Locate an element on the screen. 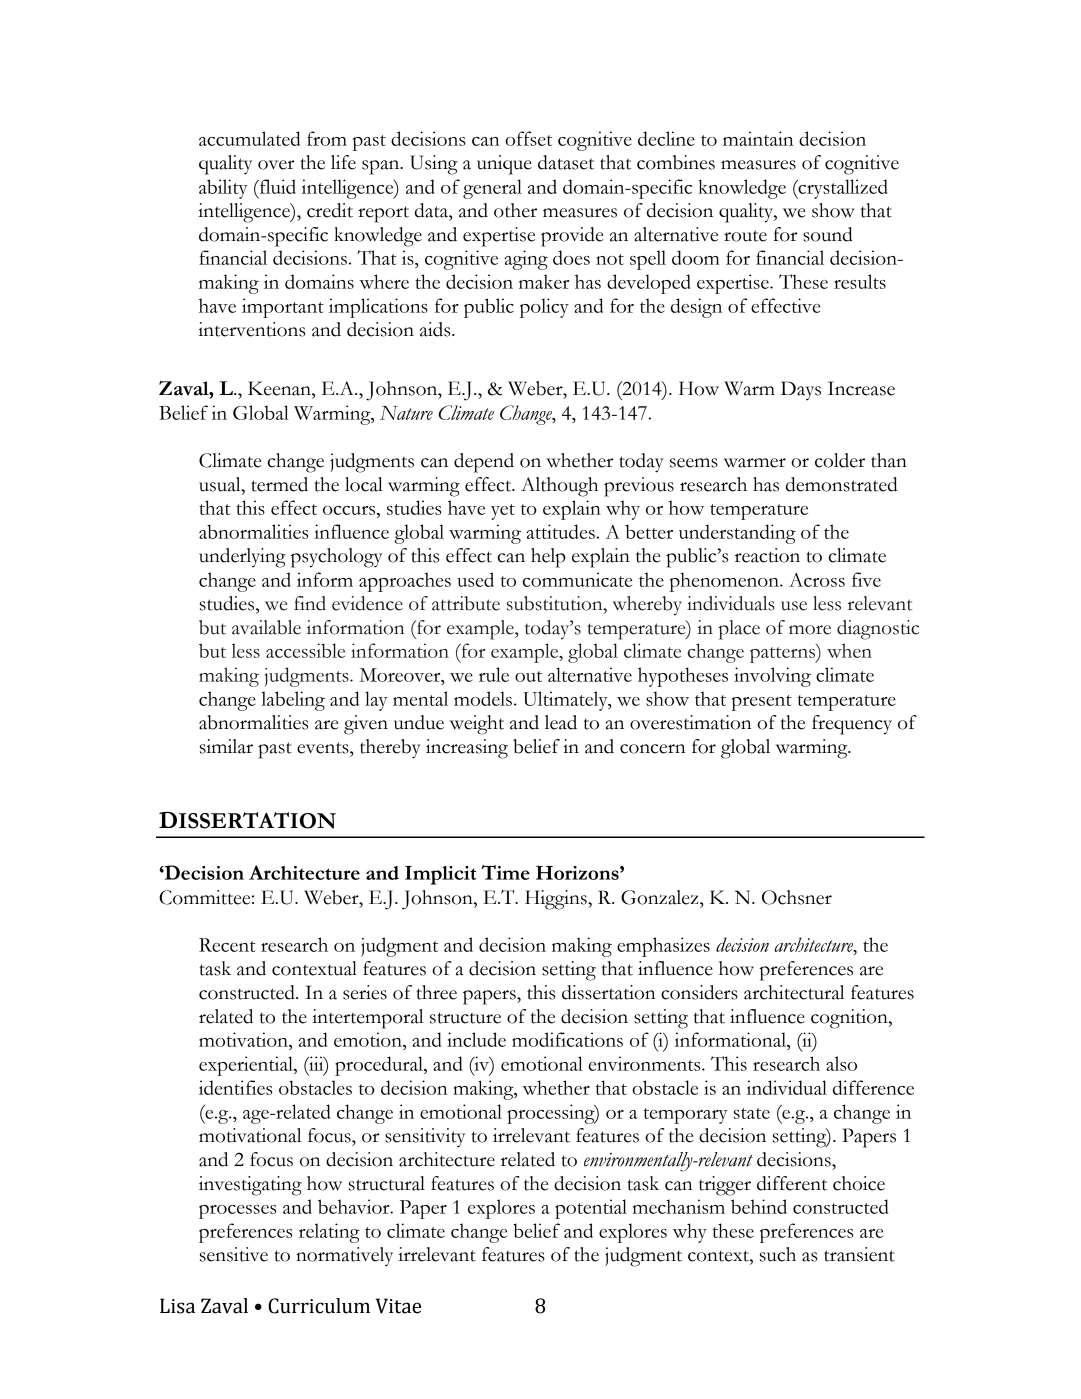  Higgins is located at coordinates (557, 900).
